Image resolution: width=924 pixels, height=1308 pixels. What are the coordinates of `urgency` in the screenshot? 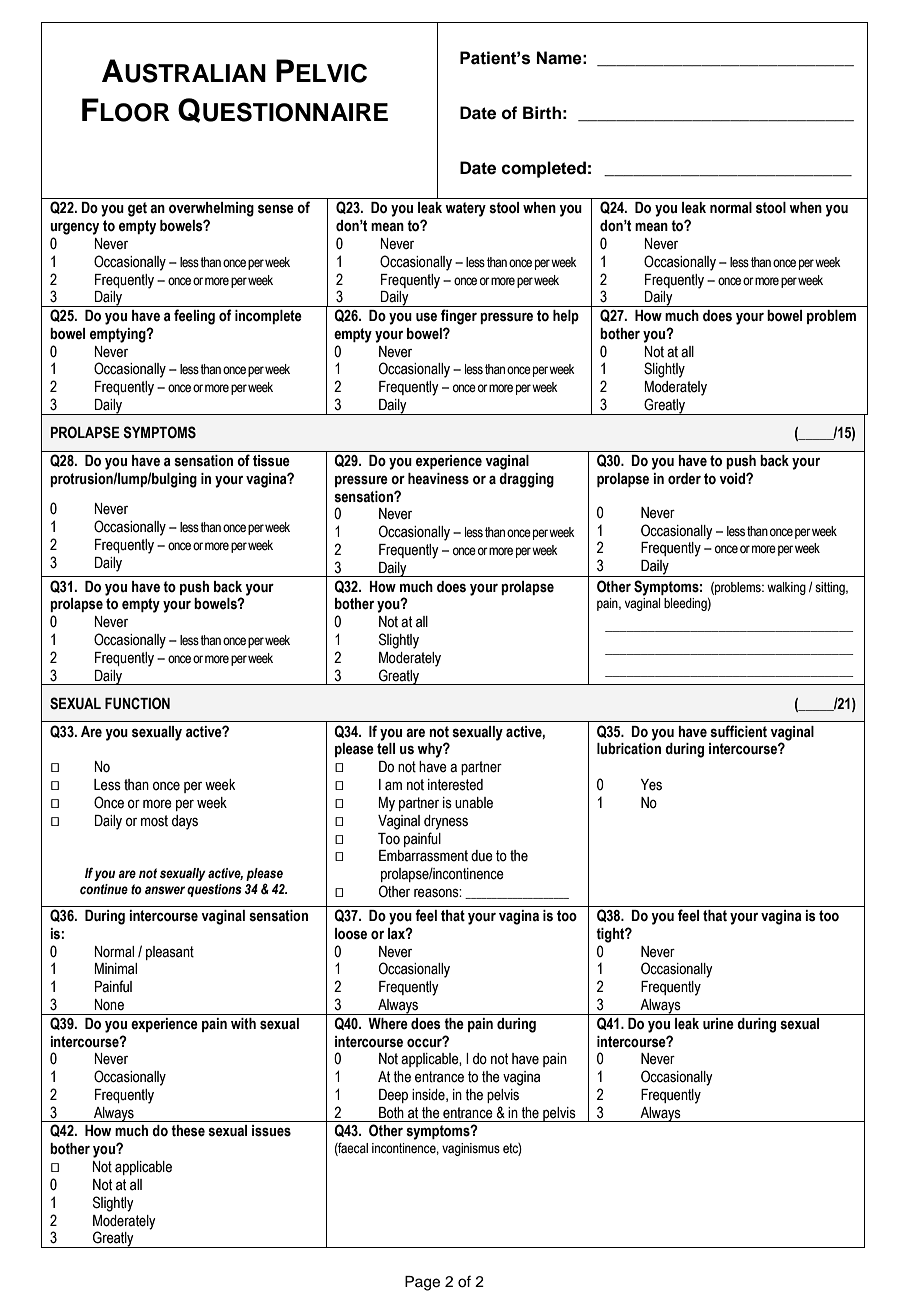 It's located at (74, 229).
